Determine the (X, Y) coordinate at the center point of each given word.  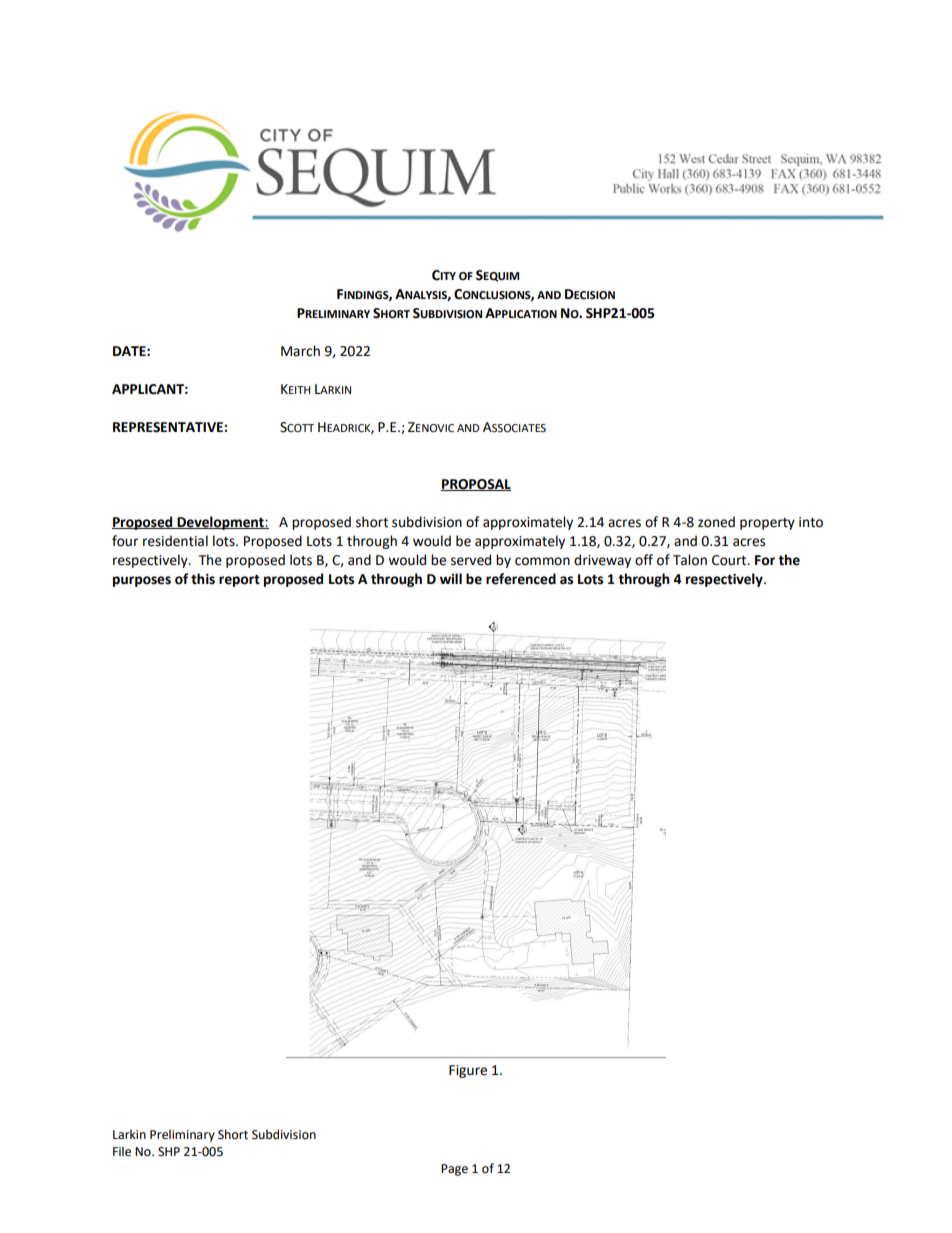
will (451, 578)
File (122, 1151)
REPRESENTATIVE (169, 427)
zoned (716, 522)
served (471, 560)
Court (730, 560)
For (765, 560)
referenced (521, 579)
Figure (468, 1071)
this (203, 579)
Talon (690, 560)
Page (454, 1170)
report (239, 580)
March (300, 351)
